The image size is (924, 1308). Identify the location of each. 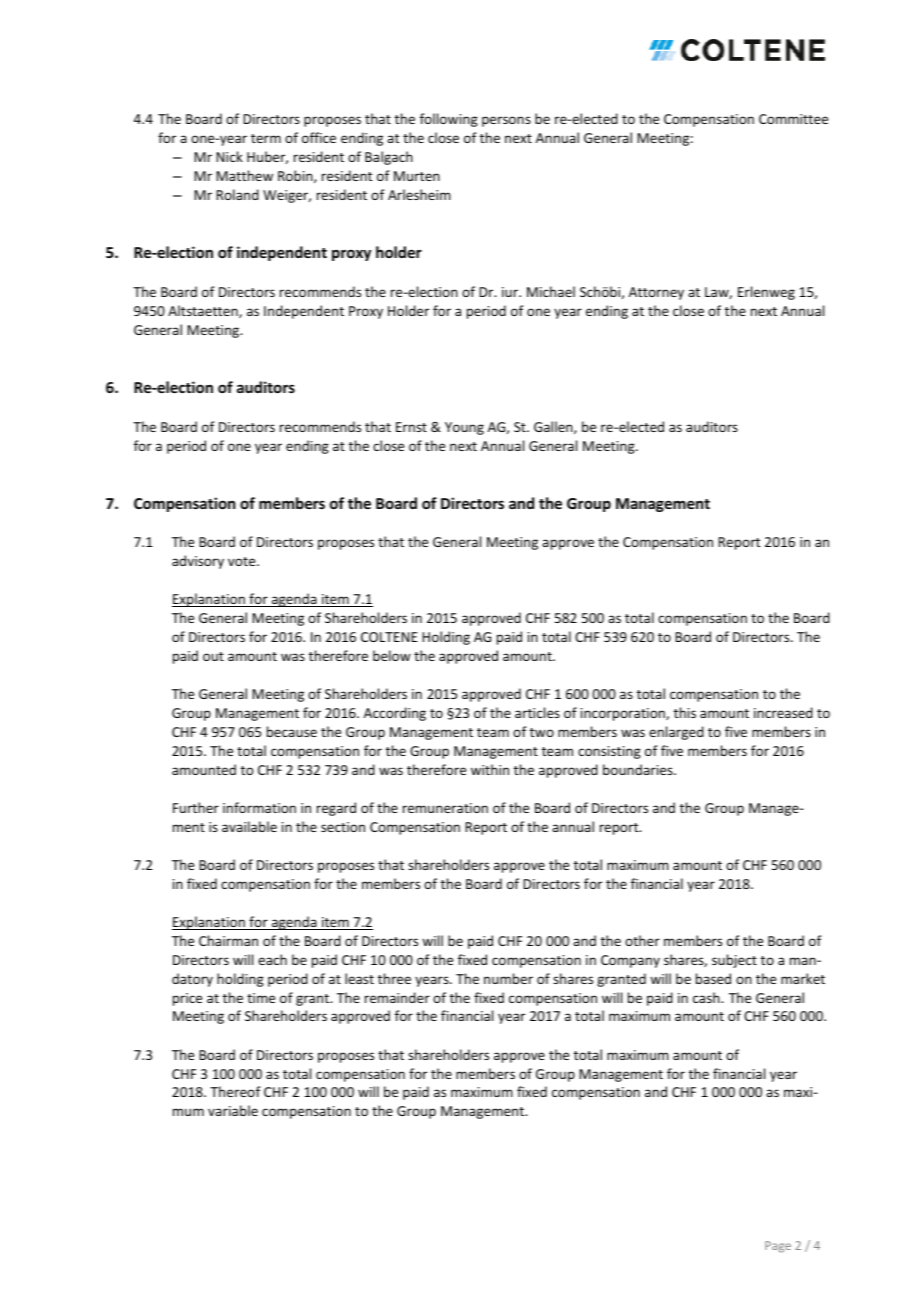
(272, 959).
